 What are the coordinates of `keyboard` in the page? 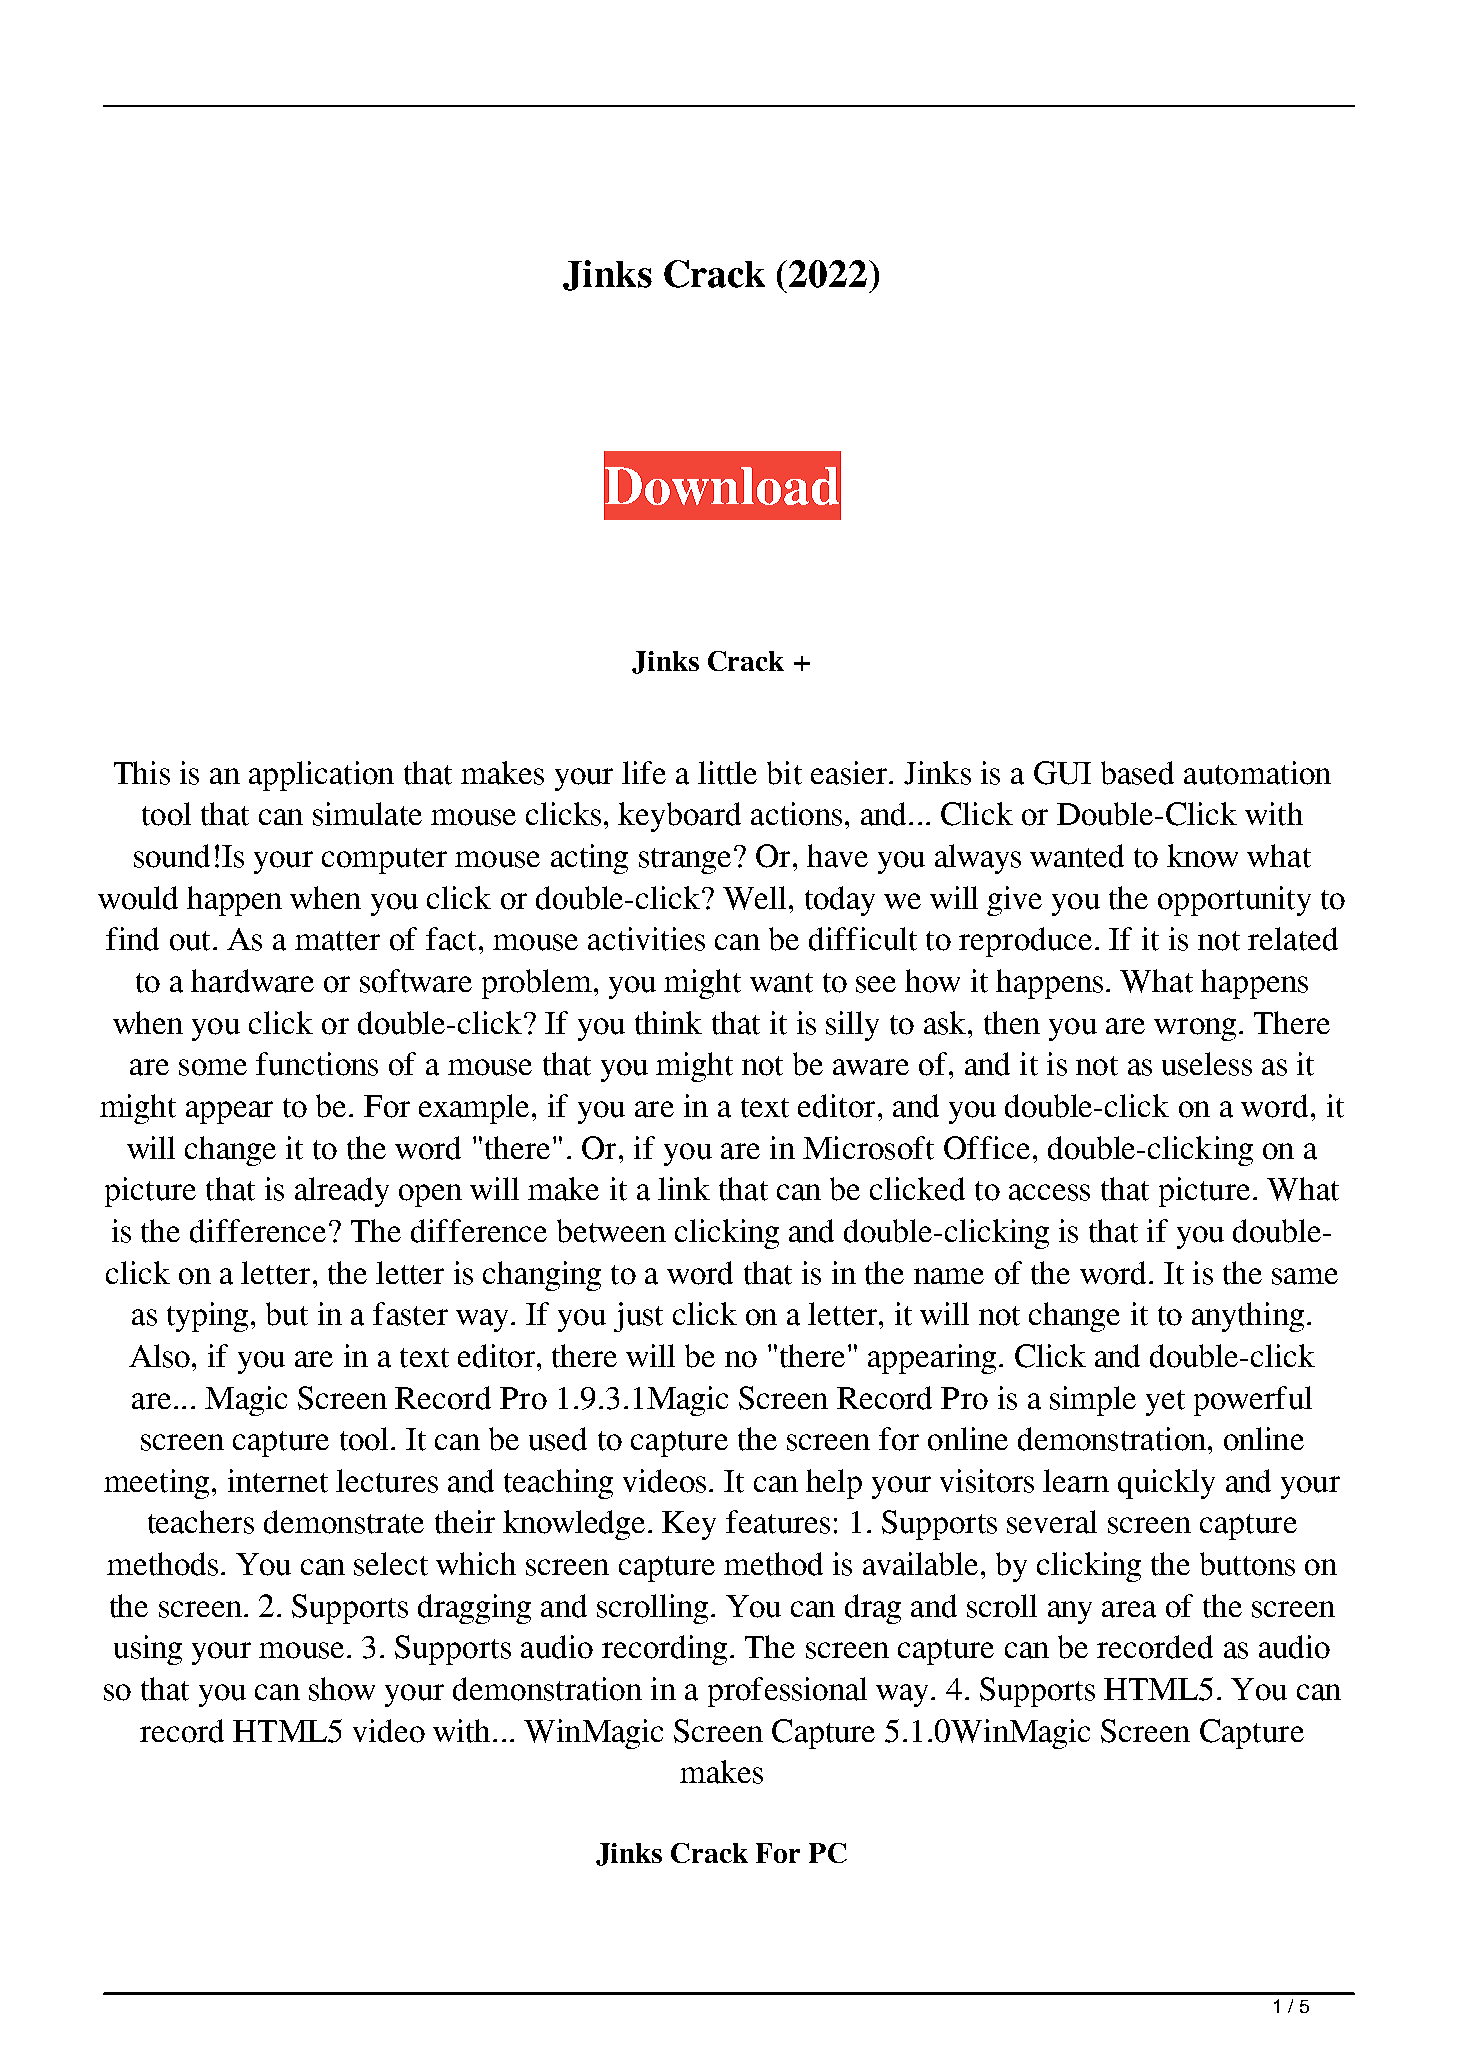 It's located at (679, 817).
